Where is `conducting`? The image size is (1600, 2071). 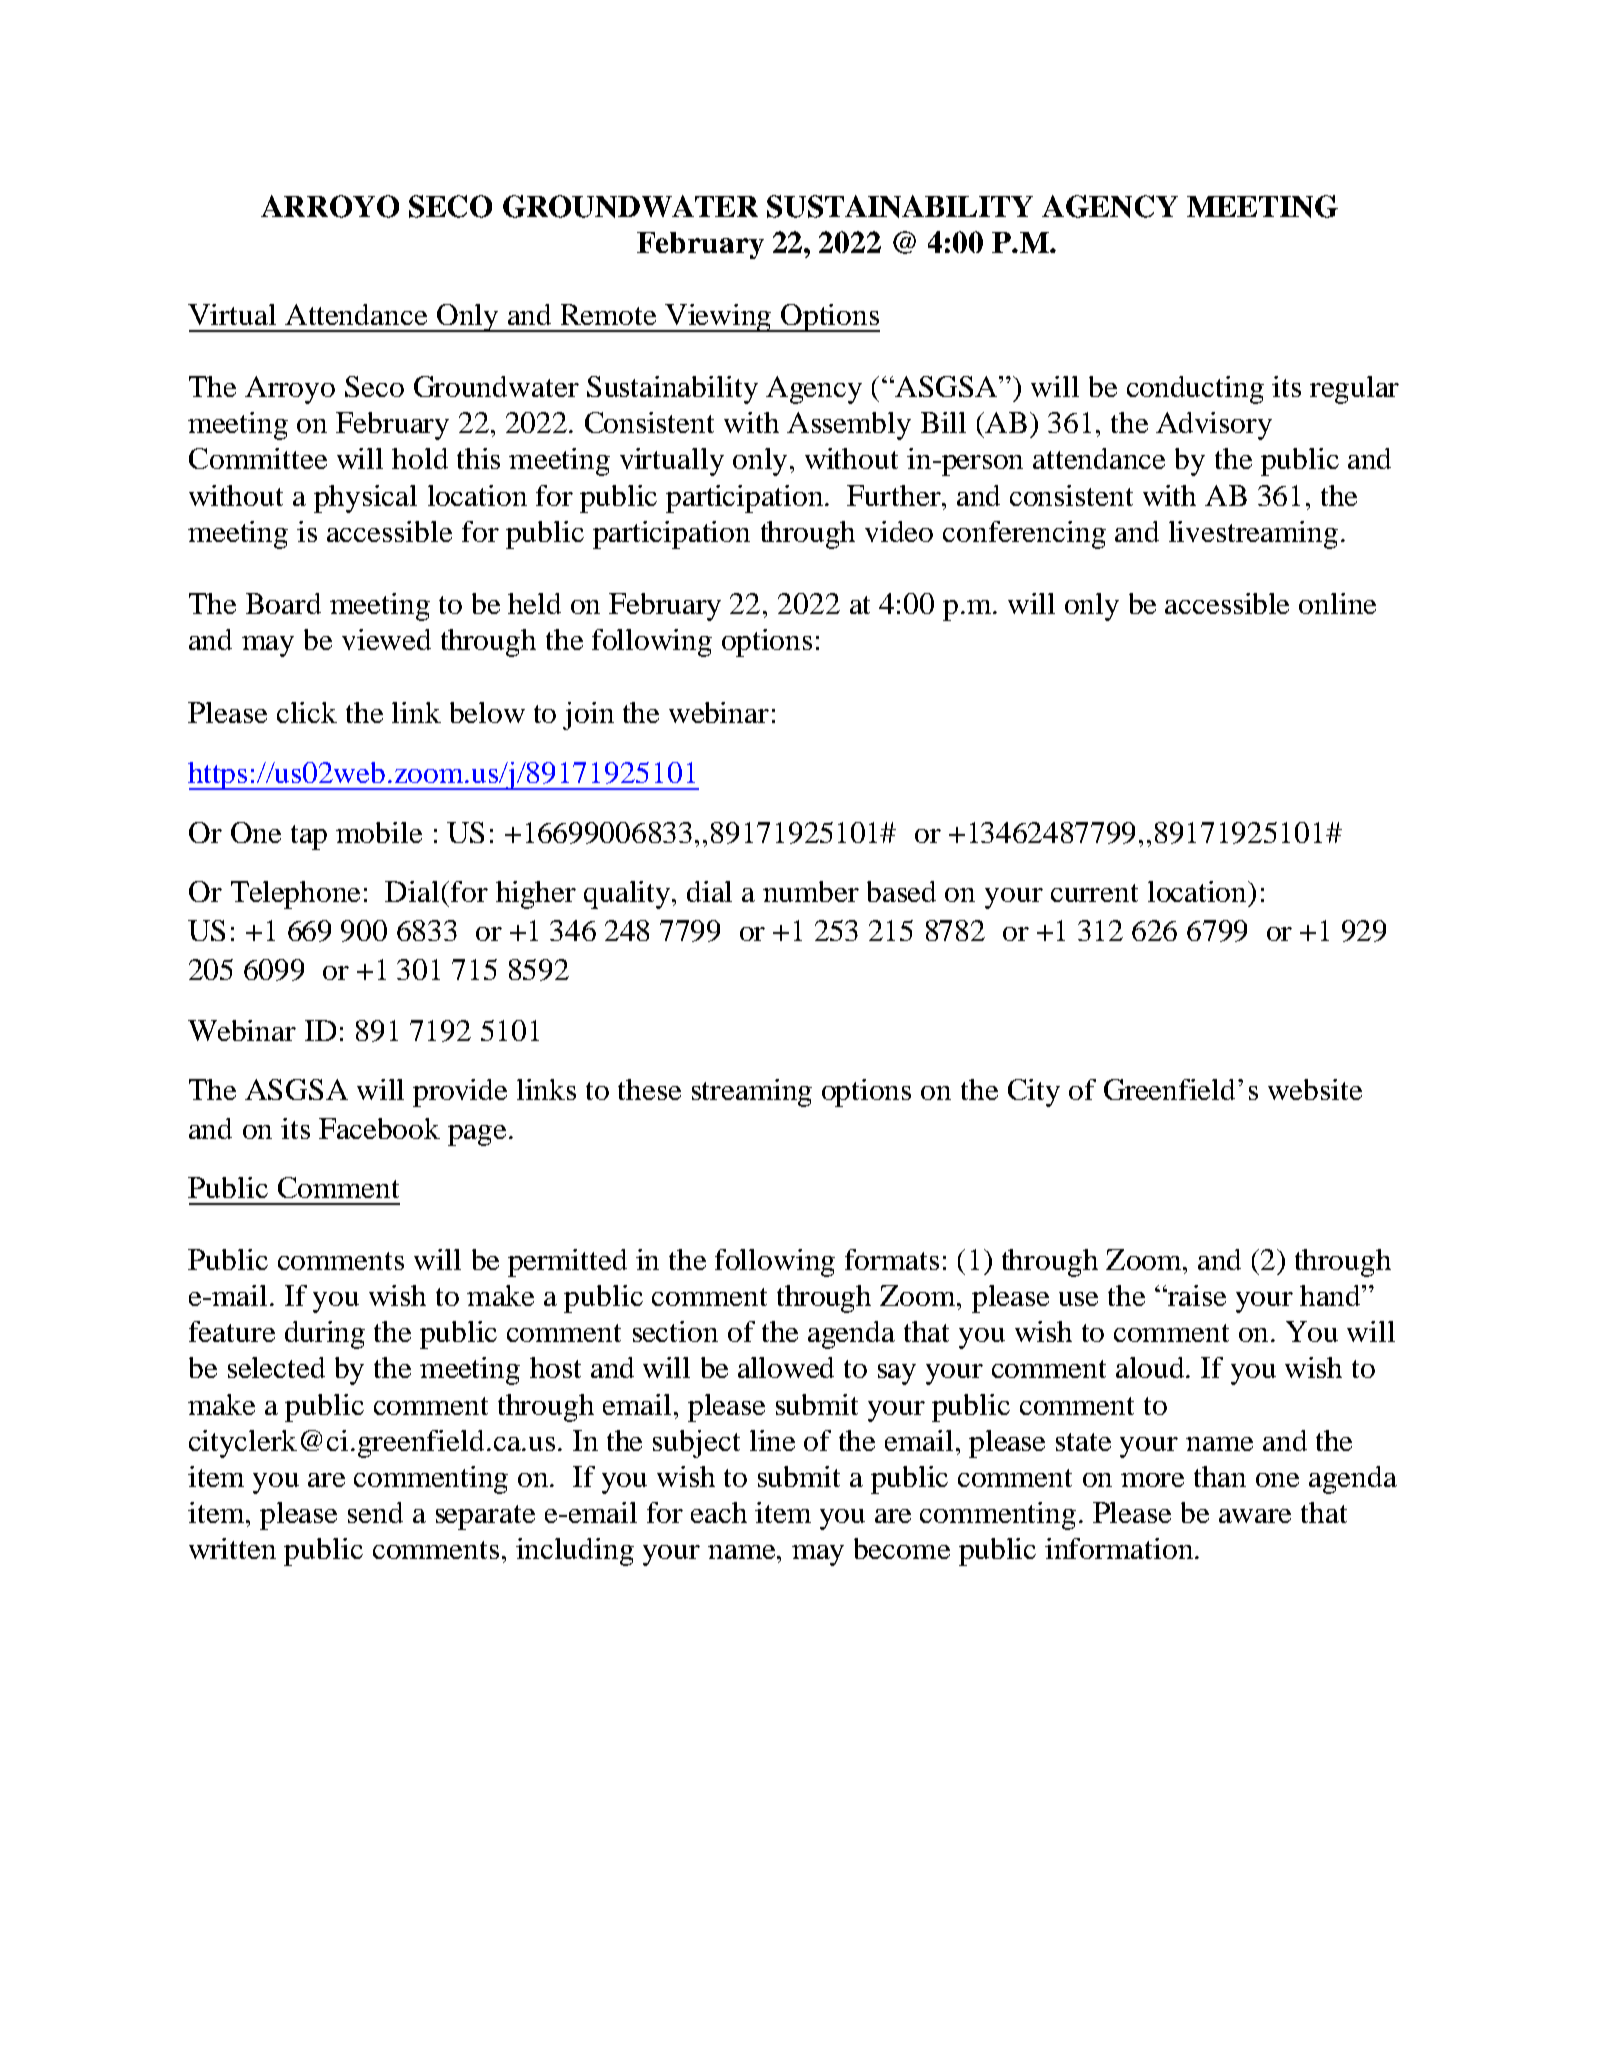
conducting is located at coordinates (1195, 390).
